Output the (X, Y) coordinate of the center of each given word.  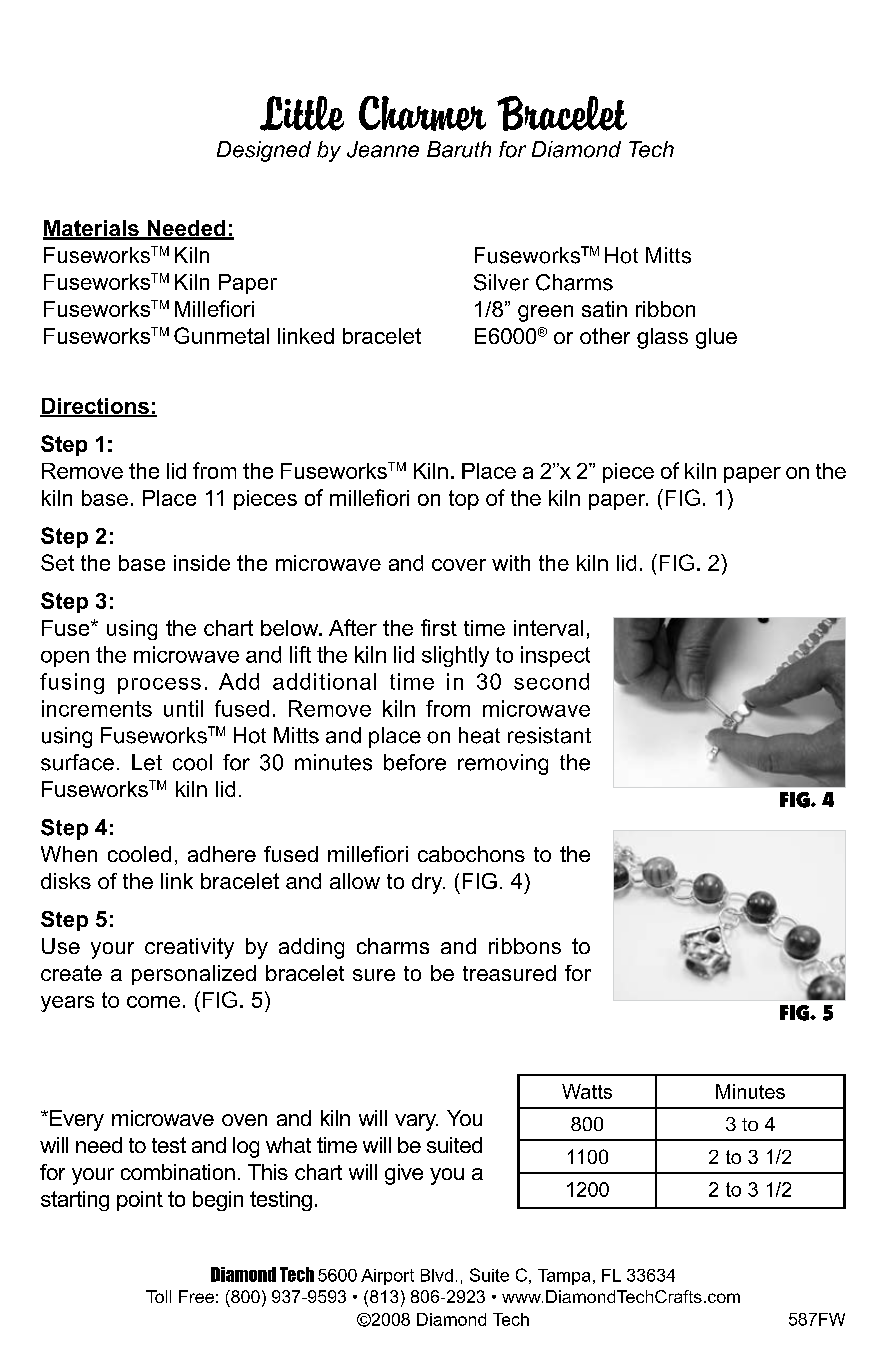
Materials (92, 229)
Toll (158, 1296)
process (159, 686)
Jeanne (383, 149)
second (551, 681)
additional (324, 681)
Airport (387, 1277)
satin (604, 309)
